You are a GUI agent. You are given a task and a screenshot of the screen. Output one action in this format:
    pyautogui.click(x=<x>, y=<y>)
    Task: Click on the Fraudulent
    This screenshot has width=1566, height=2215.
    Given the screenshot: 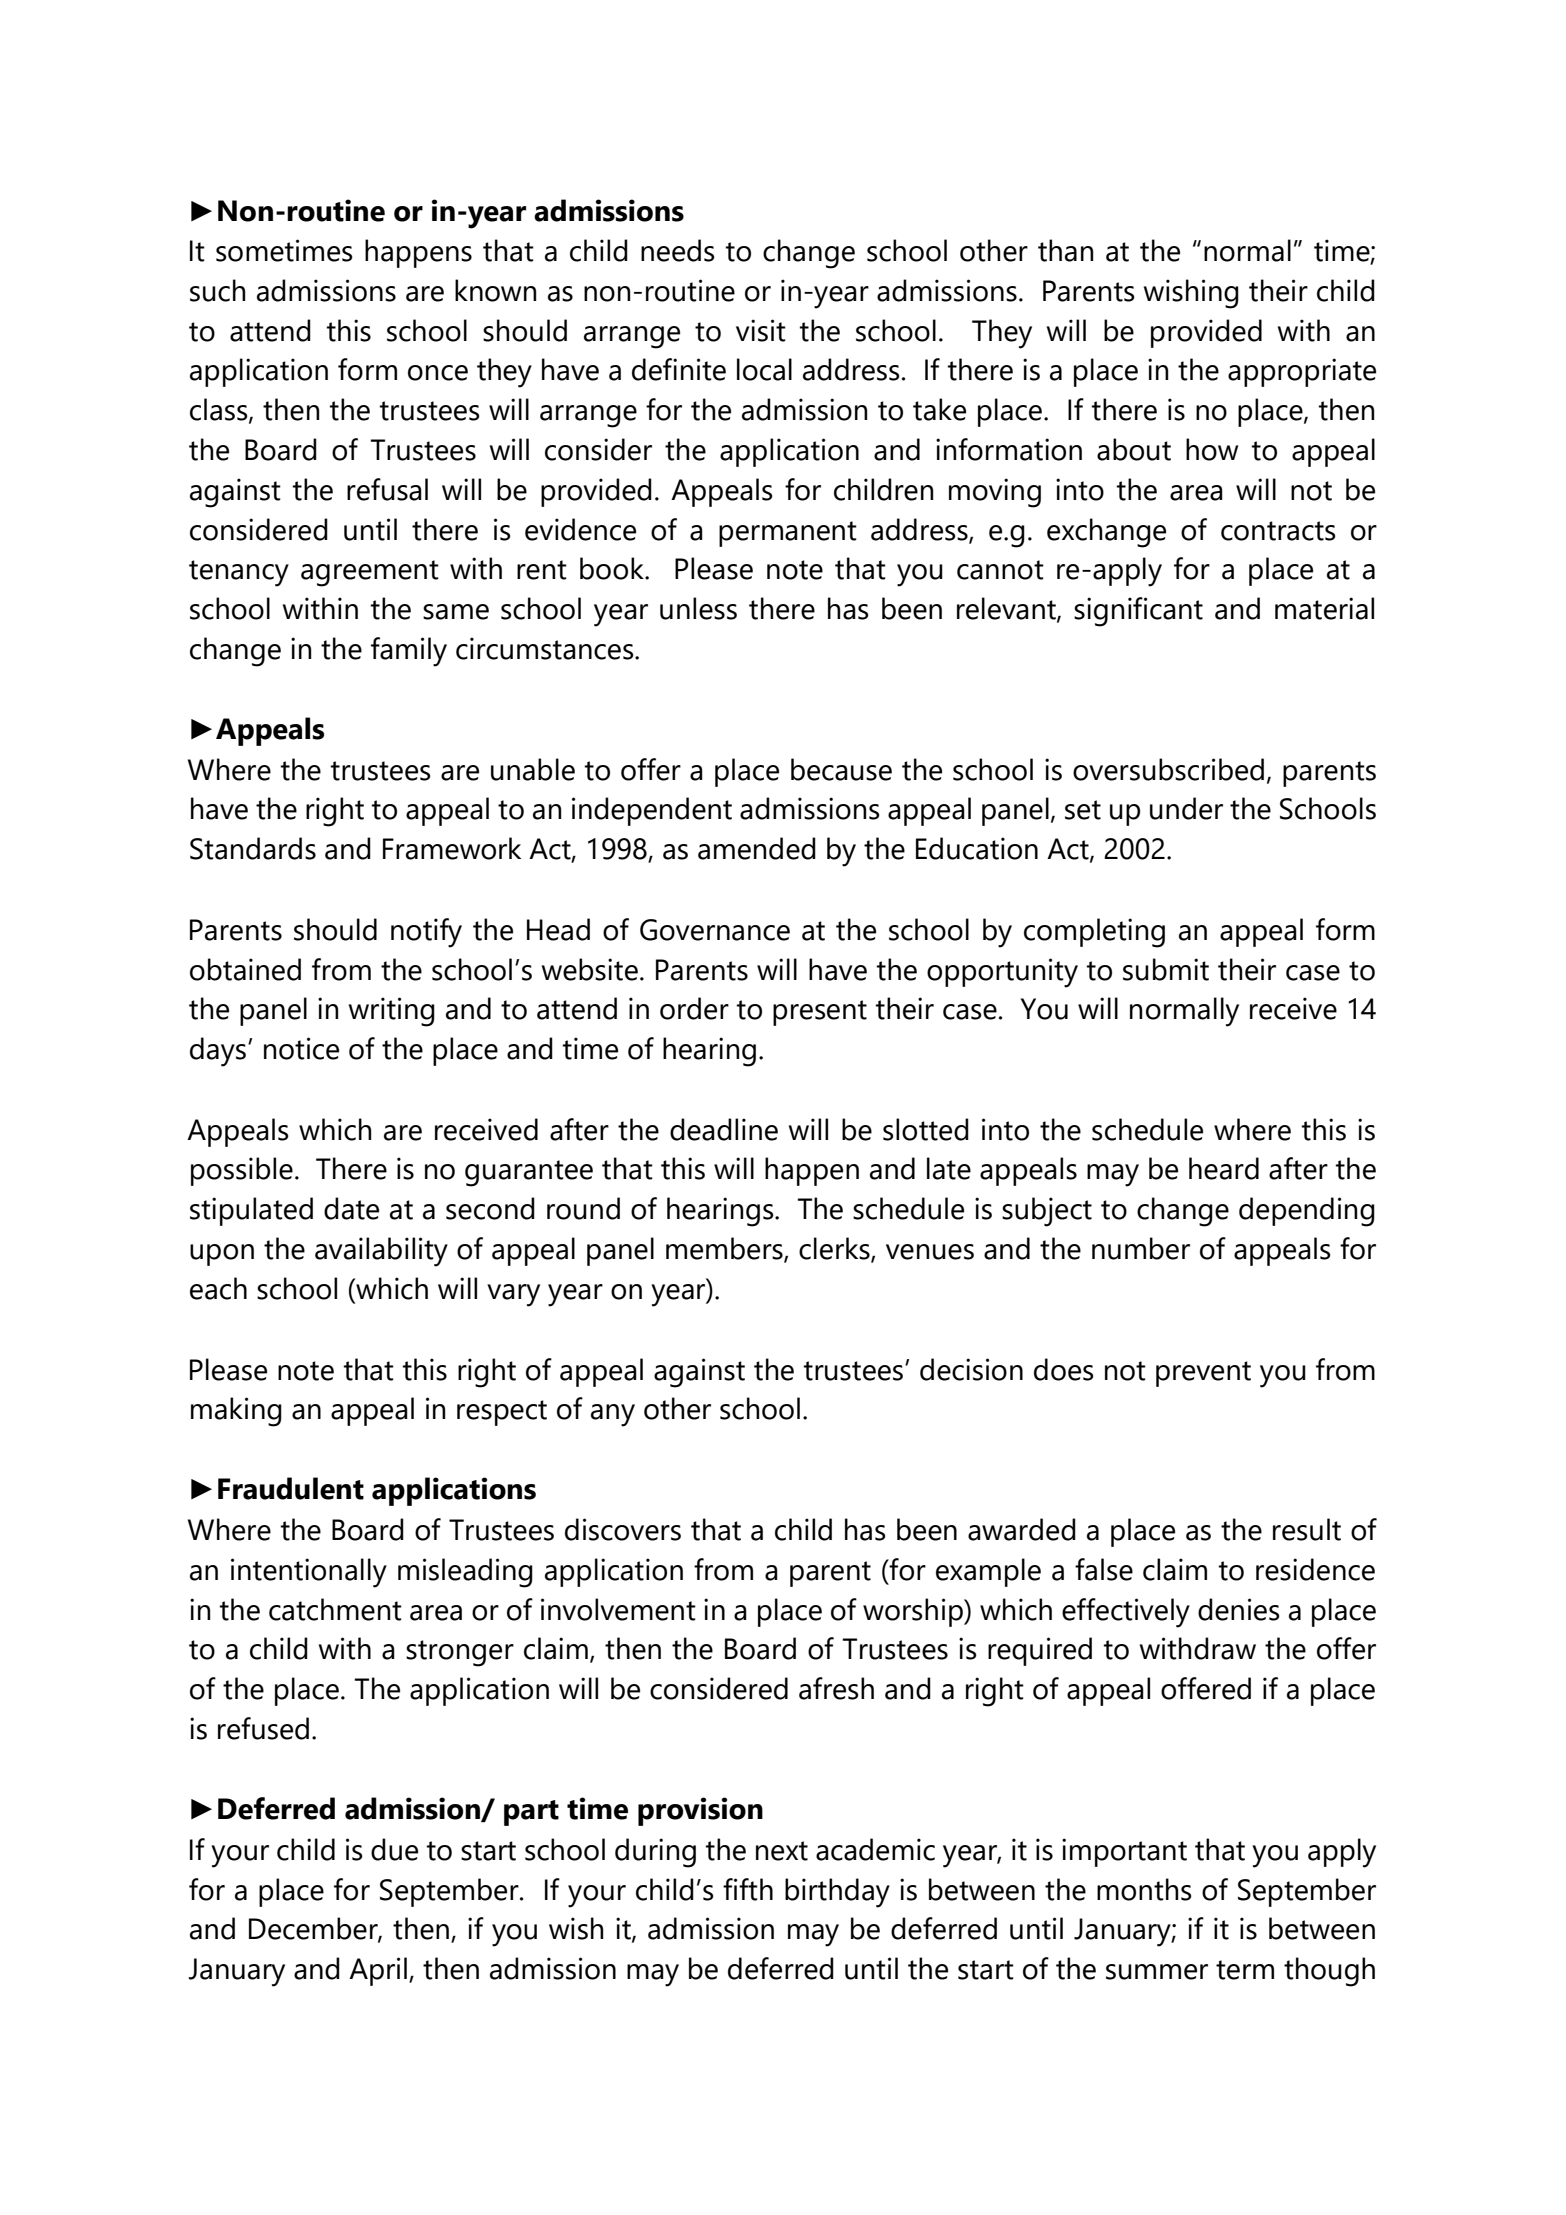 What is the action you would take?
    pyautogui.click(x=291, y=1488)
